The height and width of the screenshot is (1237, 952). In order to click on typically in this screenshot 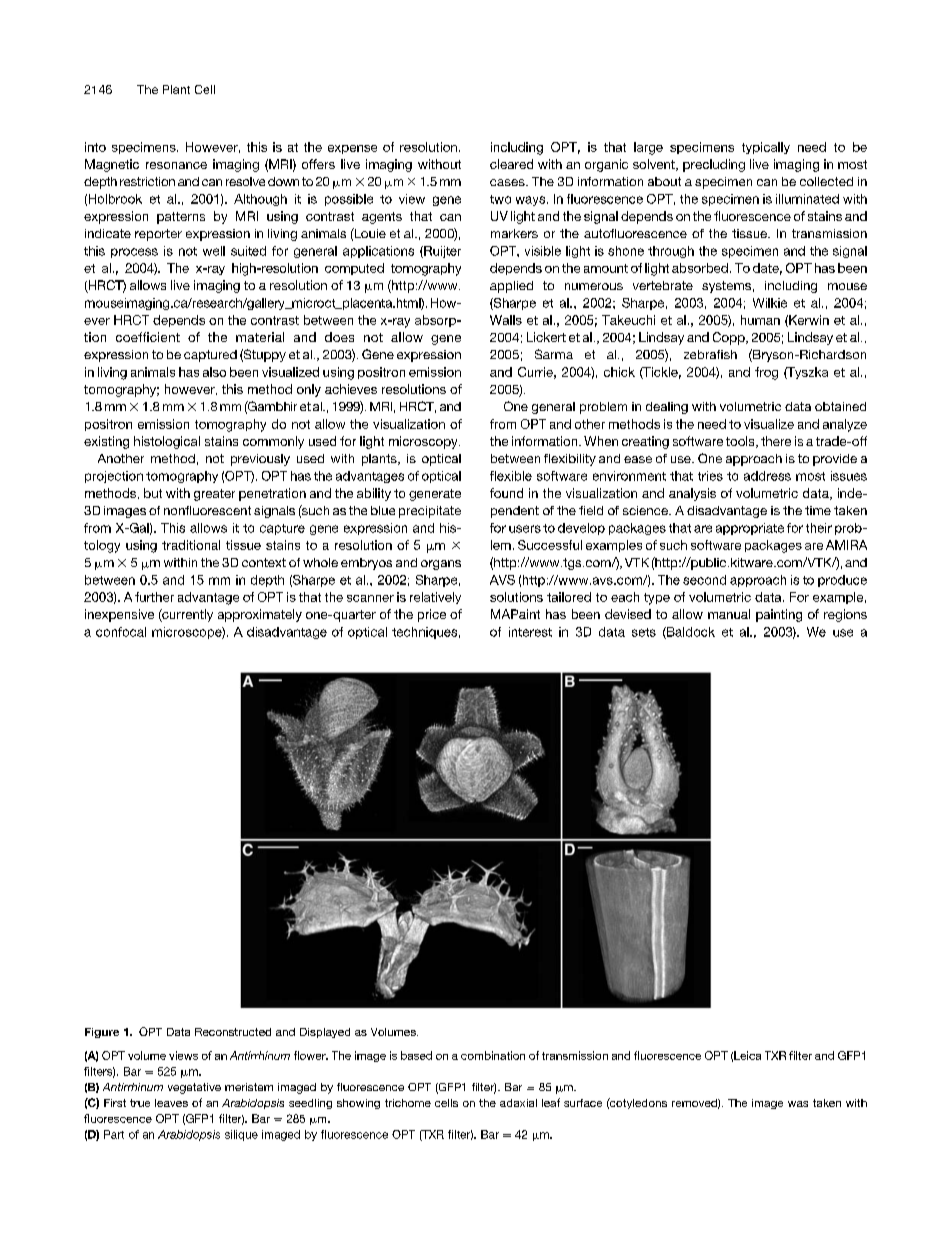, I will do `click(766, 148)`.
